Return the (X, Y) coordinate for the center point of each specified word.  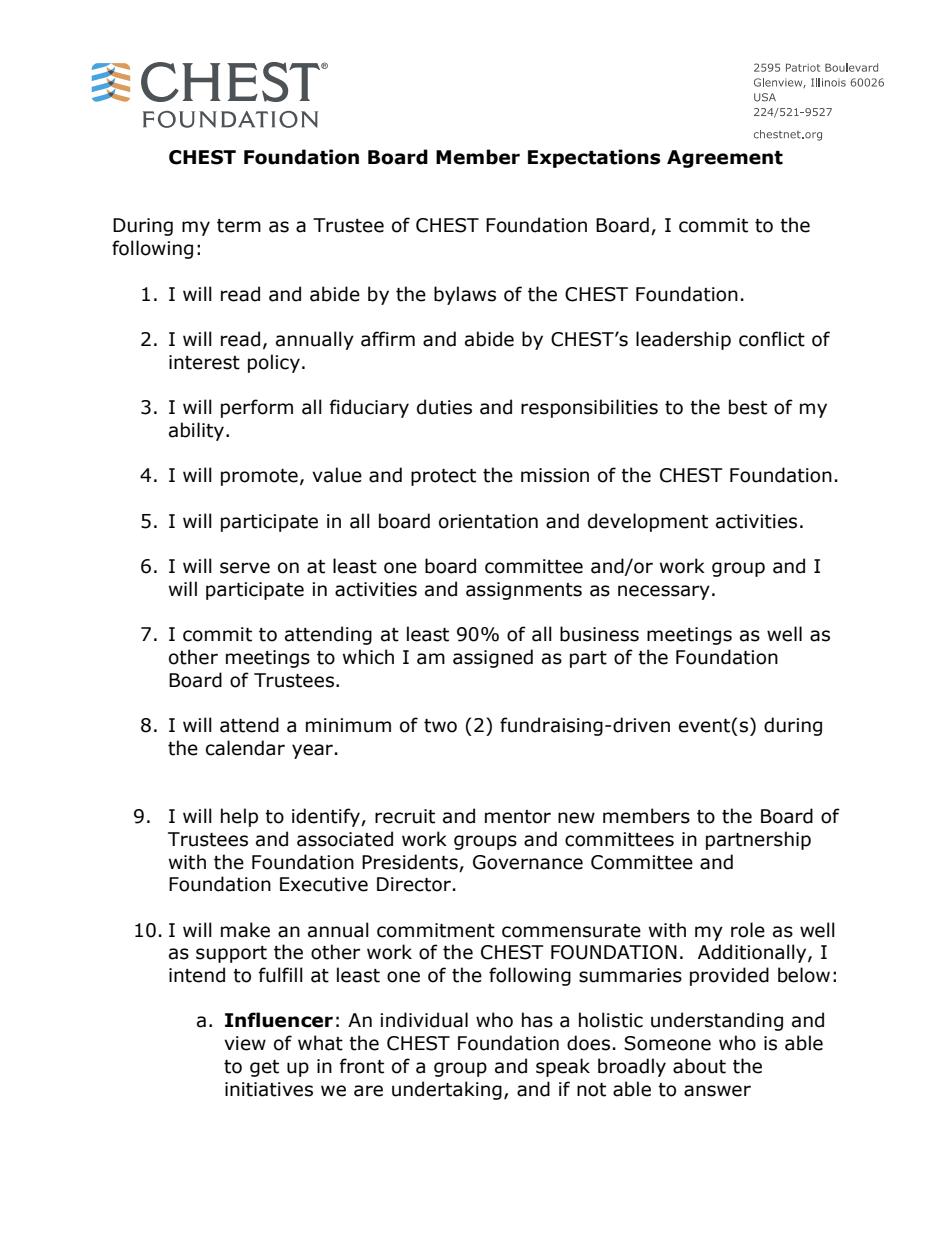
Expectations (594, 158)
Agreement (725, 159)
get (264, 1068)
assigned (493, 658)
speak (563, 1067)
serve (245, 568)
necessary (664, 592)
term (239, 226)
